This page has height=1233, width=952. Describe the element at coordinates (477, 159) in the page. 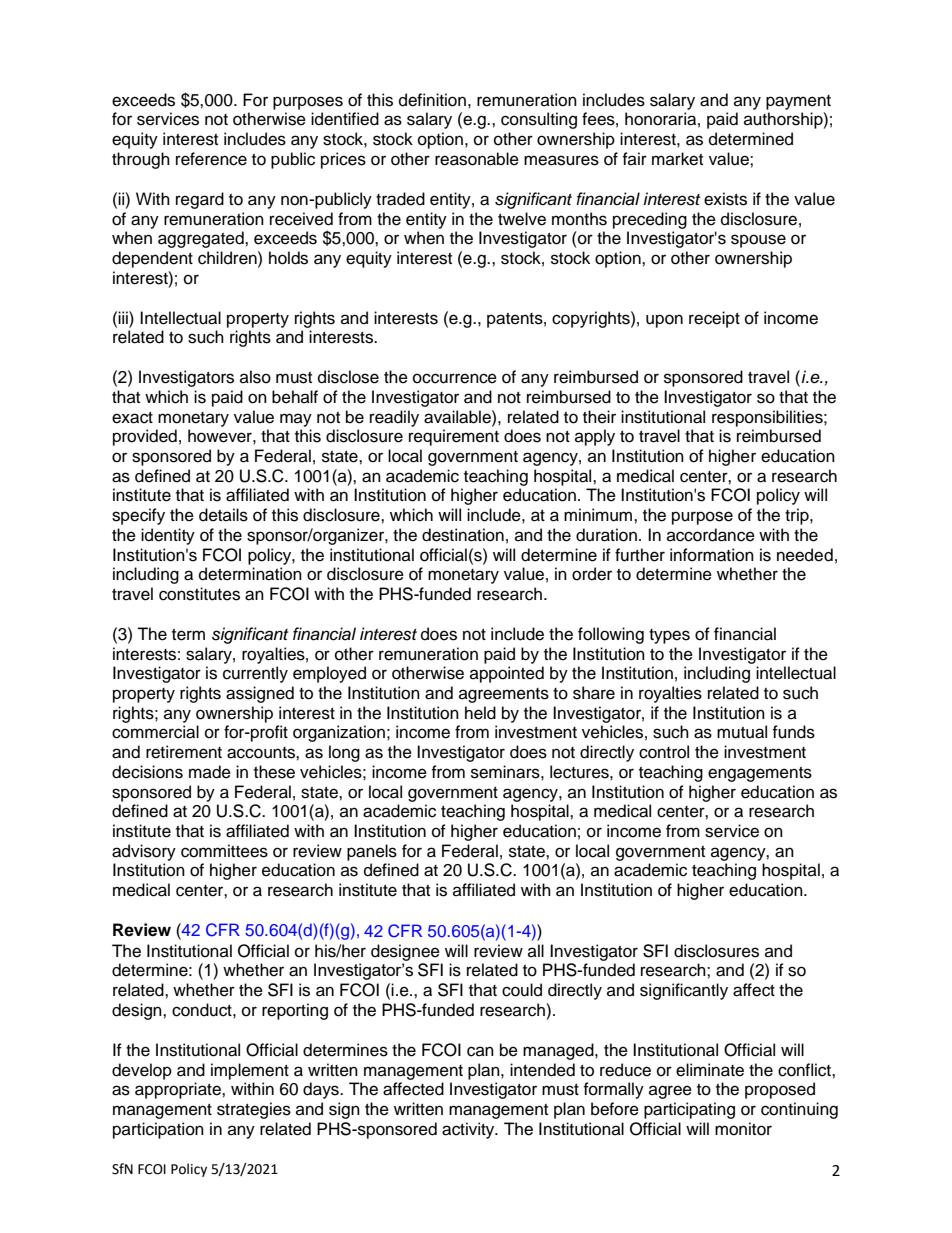

I see `reasonable` at that location.
